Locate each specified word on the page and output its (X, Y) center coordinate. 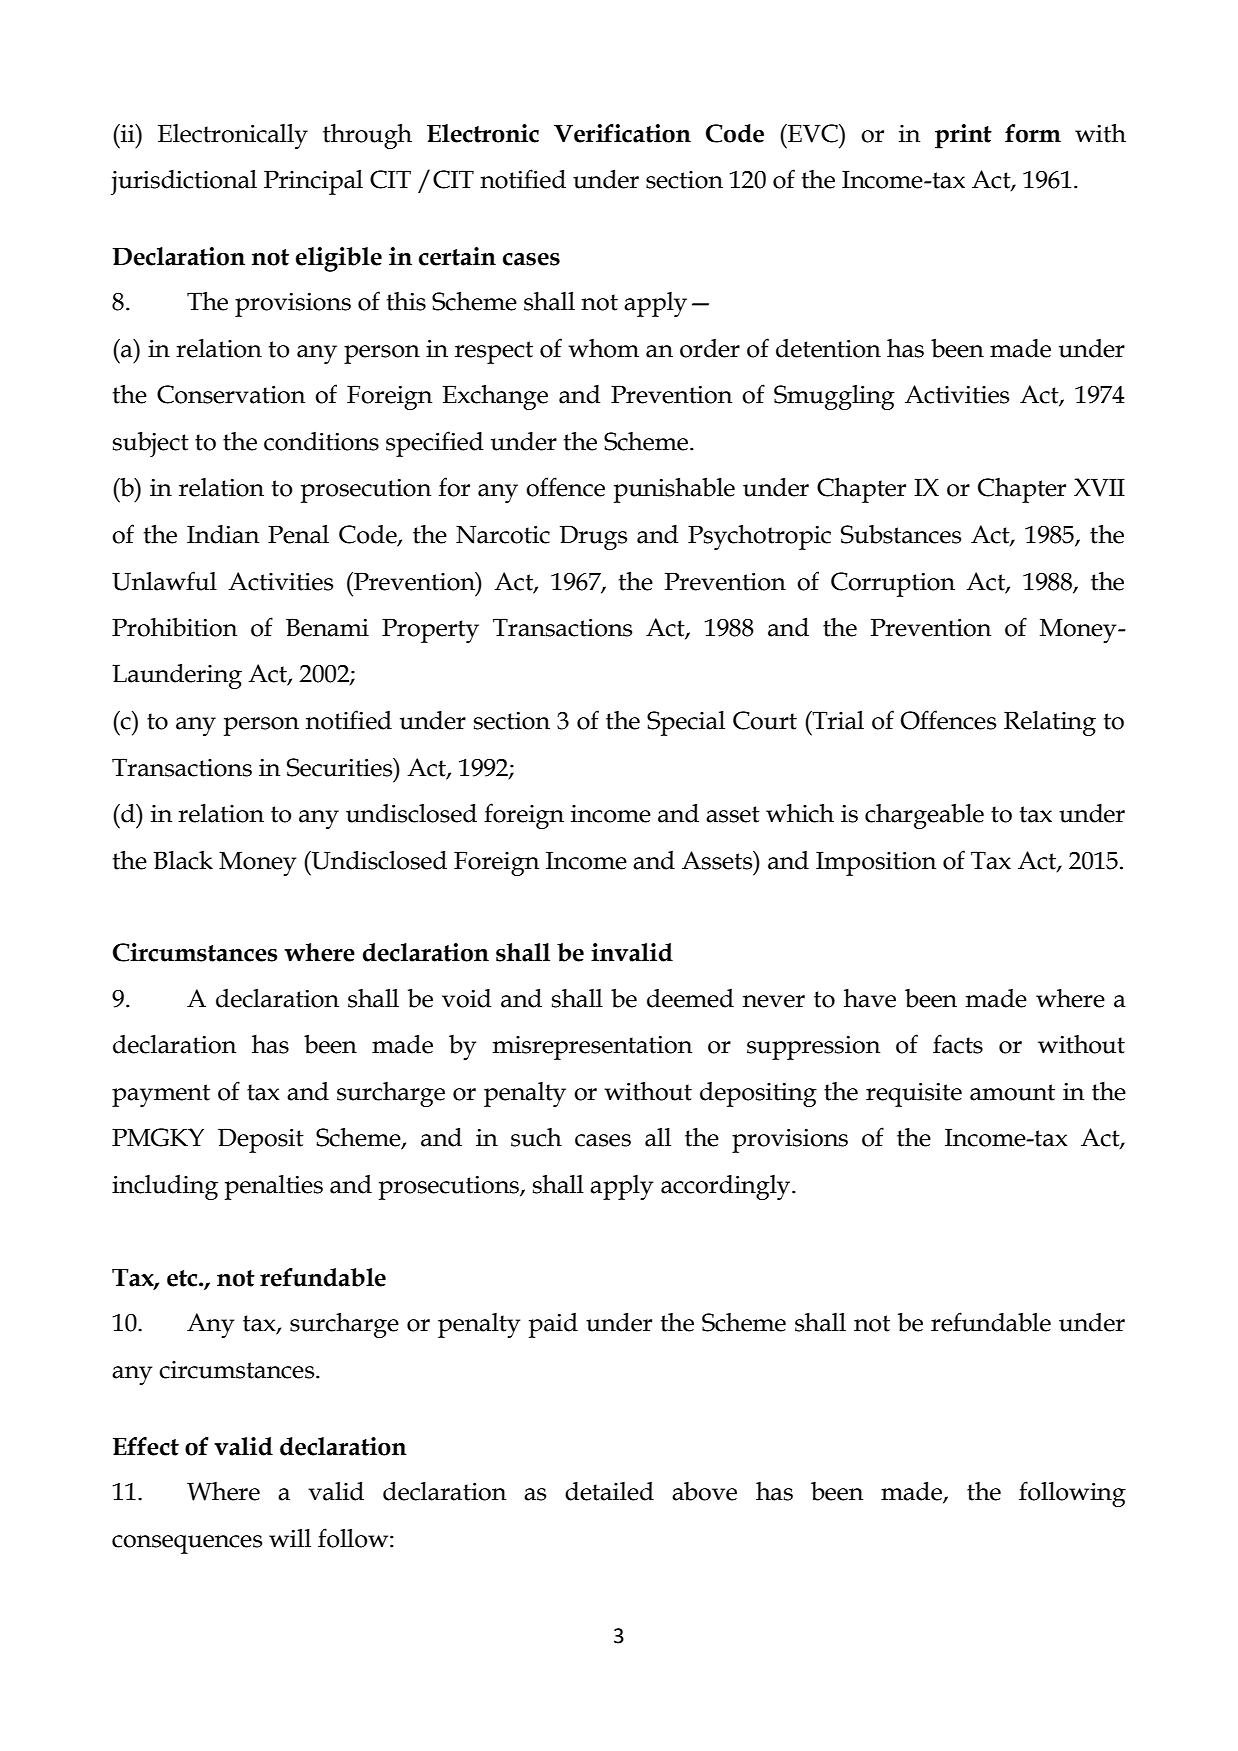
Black (183, 860)
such (536, 1137)
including (165, 1187)
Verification (622, 133)
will (290, 1538)
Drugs (593, 538)
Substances (901, 534)
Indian (223, 534)
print (963, 136)
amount (1012, 1092)
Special (686, 723)
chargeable (924, 816)
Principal (313, 182)
